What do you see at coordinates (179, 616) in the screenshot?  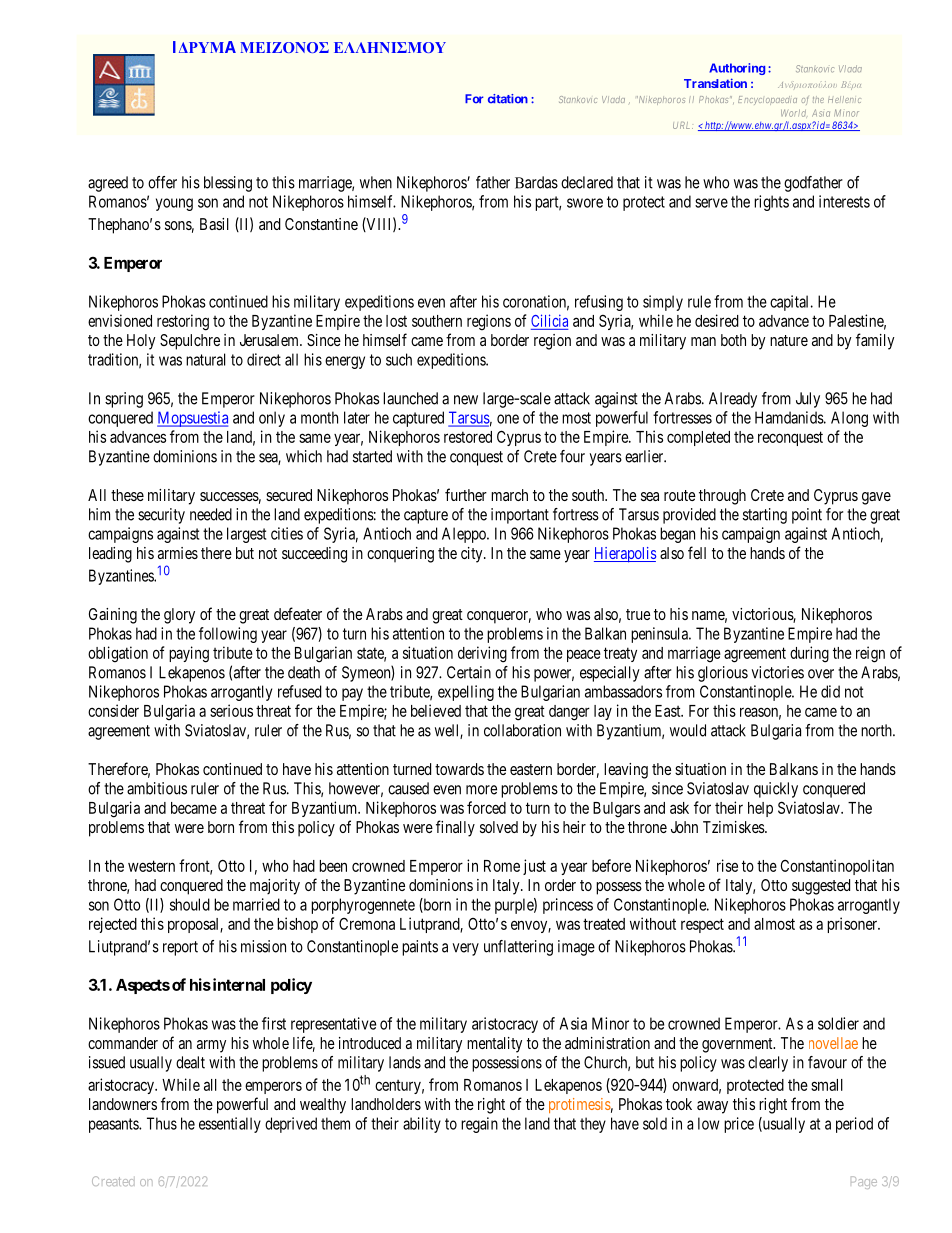 I see `glory` at bounding box center [179, 616].
